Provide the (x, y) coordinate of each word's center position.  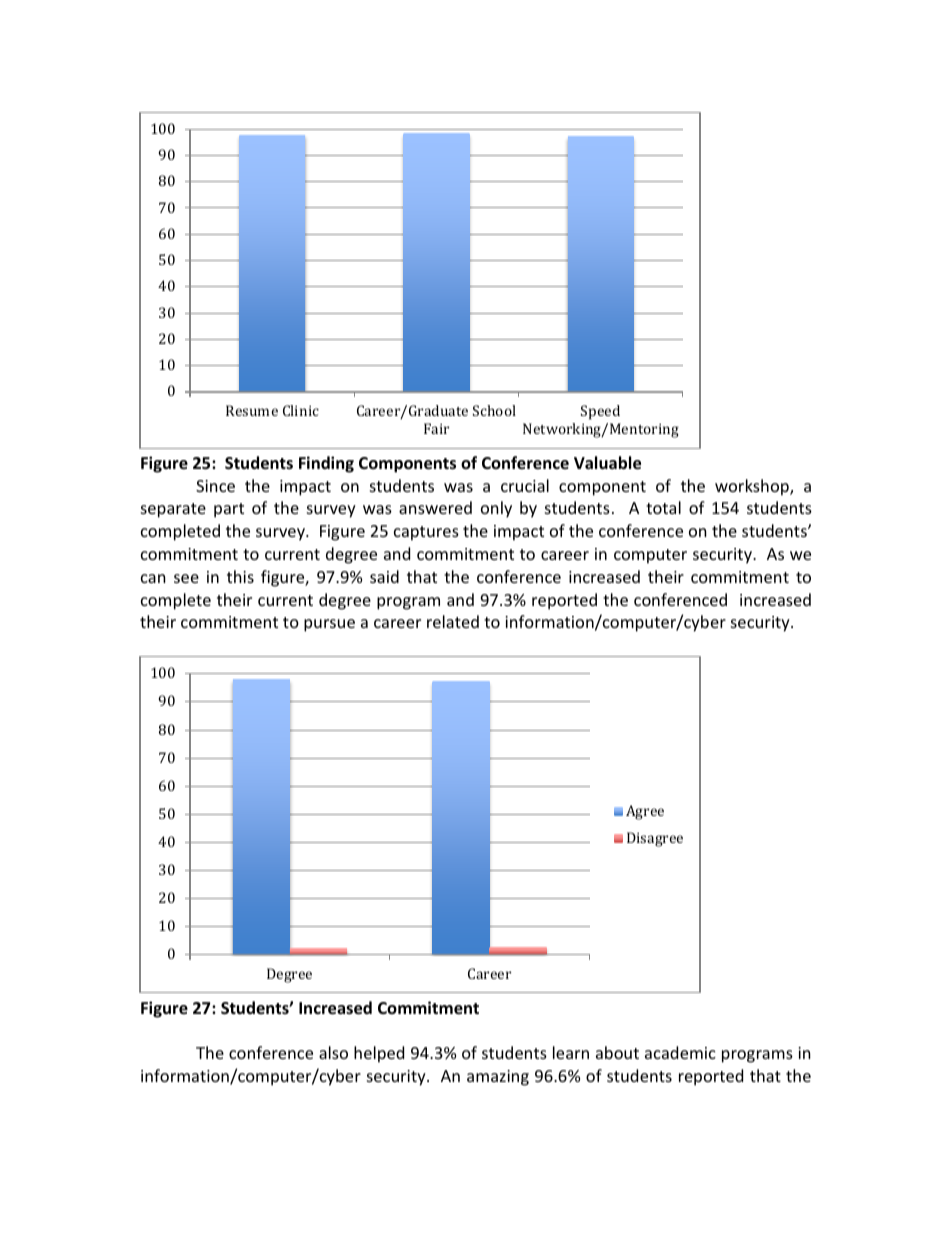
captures (426, 533)
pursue (329, 625)
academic (680, 1052)
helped (379, 1054)
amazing (498, 1078)
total (663, 507)
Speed (600, 412)
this (240, 576)
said (384, 576)
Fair (436, 428)
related (453, 621)
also (333, 1052)
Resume (252, 410)
